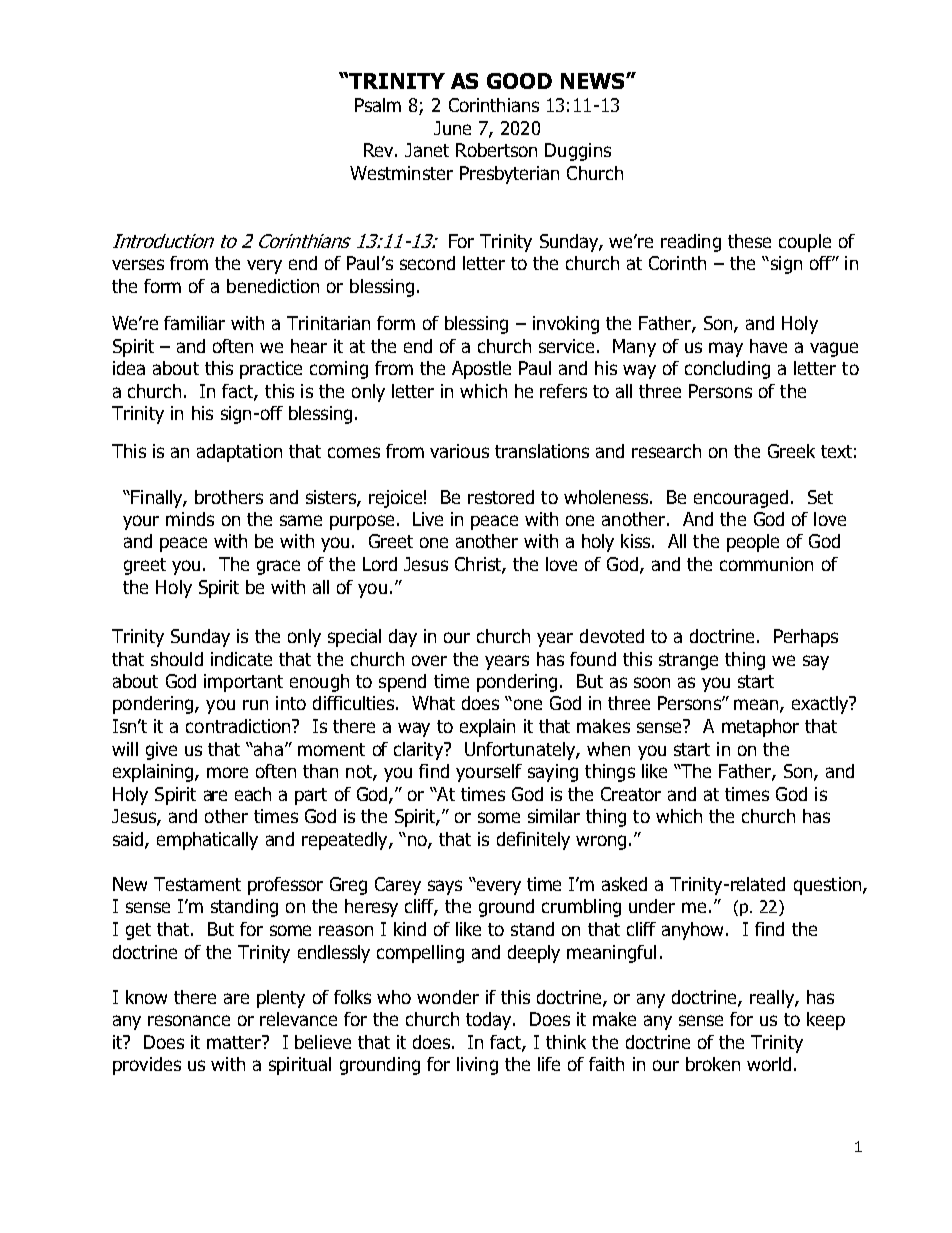  What do you see at coordinates (760, 728) in the document?
I see `metaphor` at bounding box center [760, 728].
